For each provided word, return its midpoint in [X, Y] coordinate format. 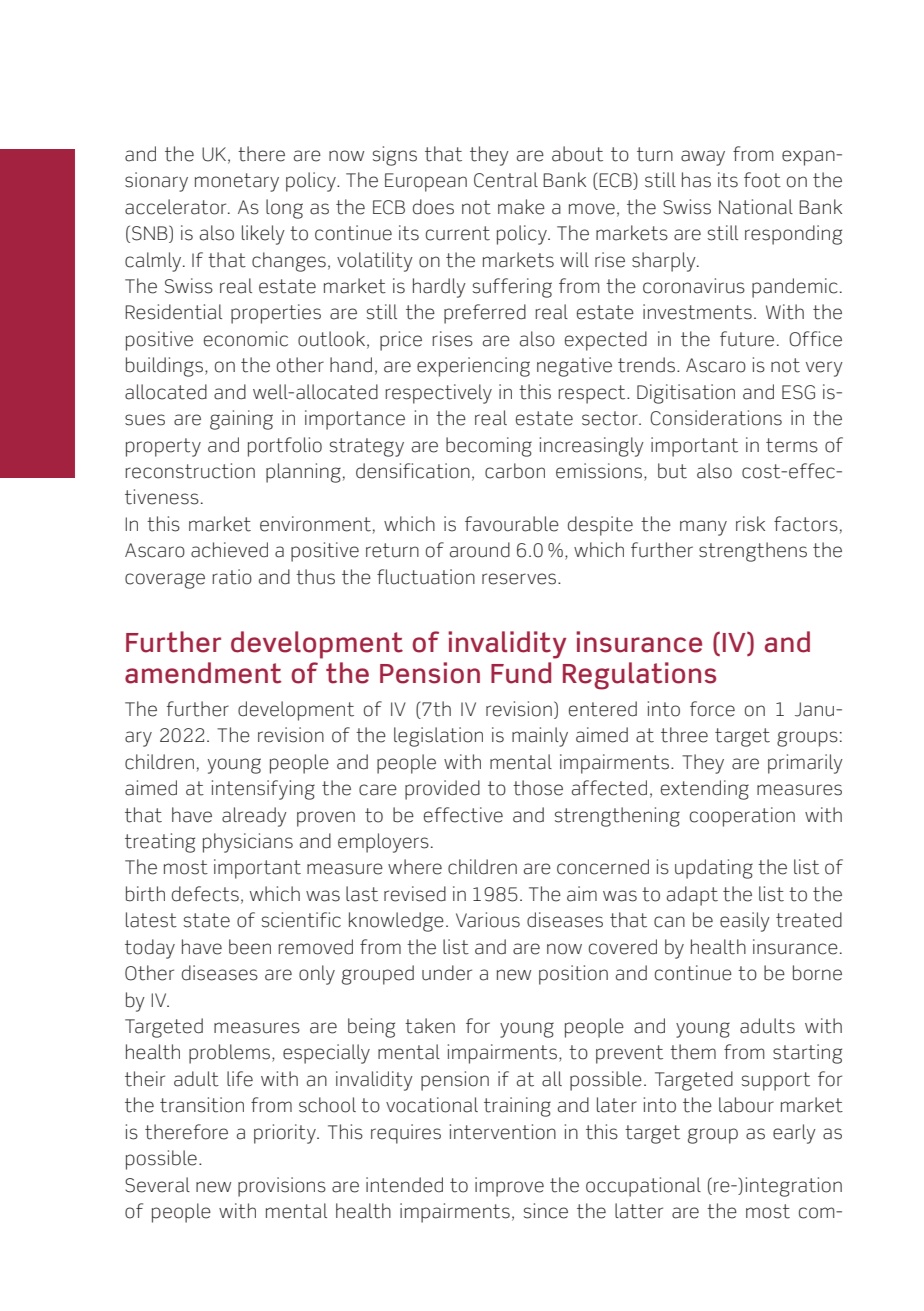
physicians [248, 843]
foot [762, 180]
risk [750, 524]
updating [714, 869]
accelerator [177, 207]
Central [506, 180]
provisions [282, 1187]
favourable [512, 524]
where [415, 867]
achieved [229, 550]
